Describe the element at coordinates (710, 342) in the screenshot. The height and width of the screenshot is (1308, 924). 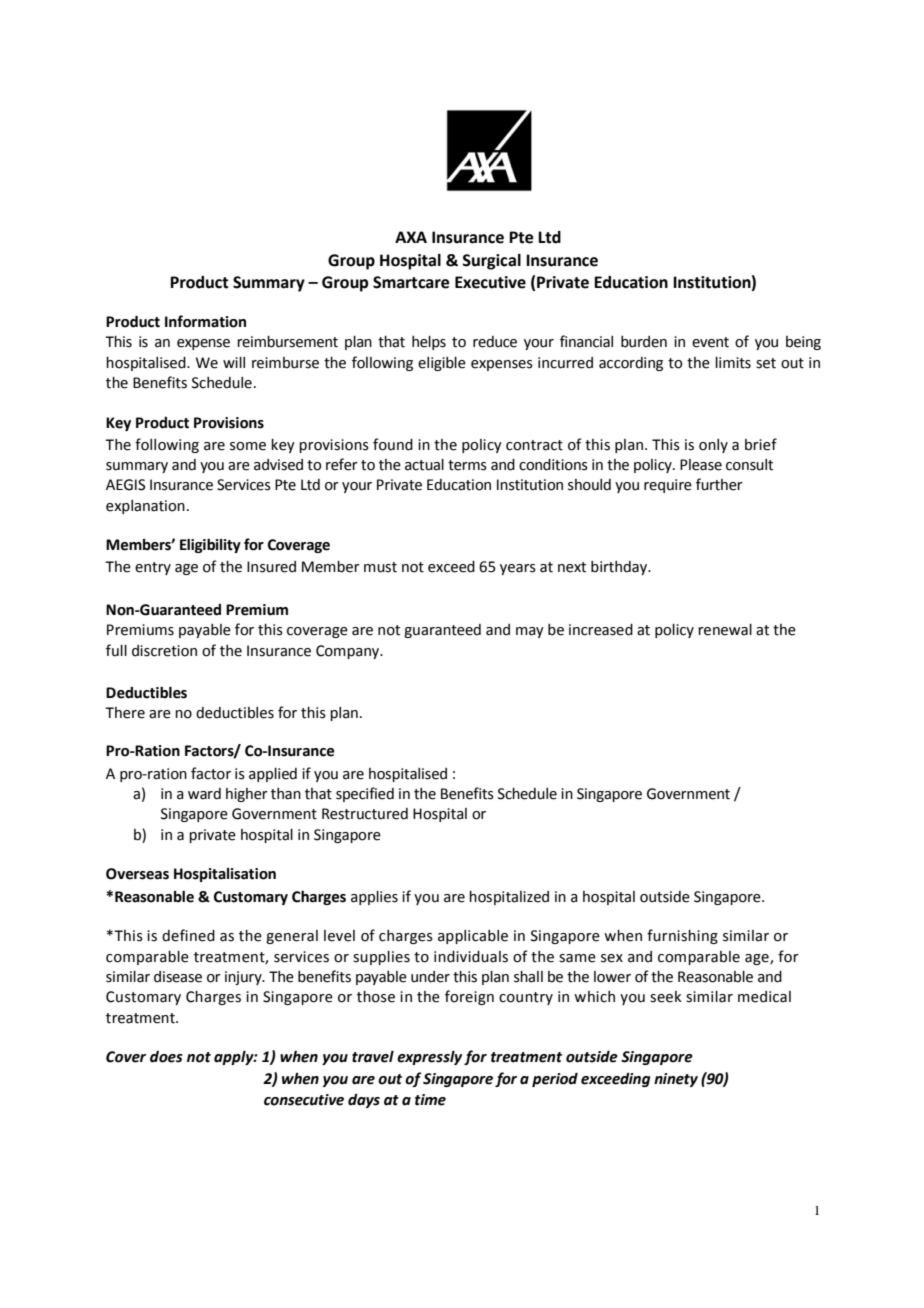
I see `event` at that location.
